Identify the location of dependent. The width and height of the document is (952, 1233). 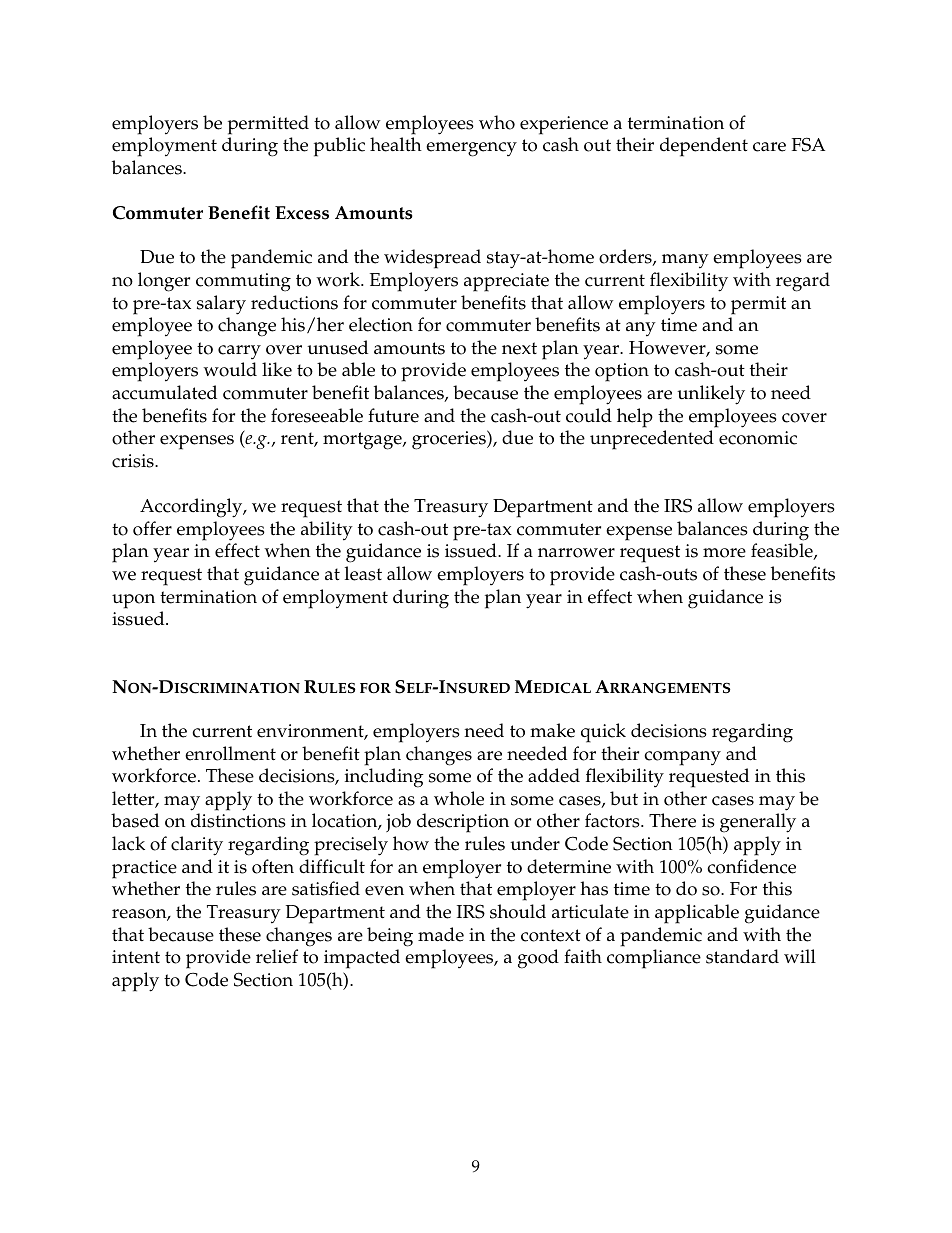
(704, 147).
